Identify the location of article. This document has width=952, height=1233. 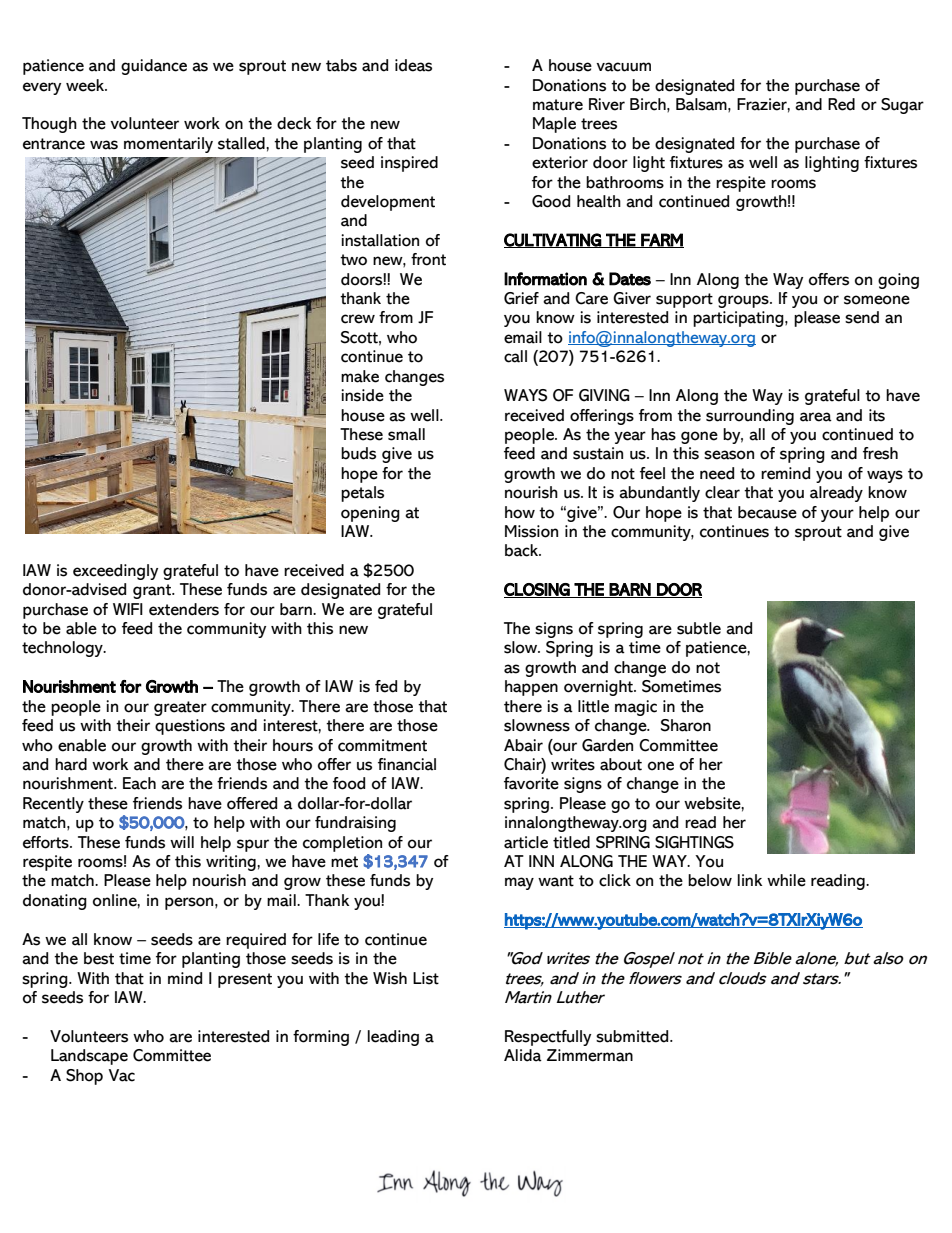
(526, 842).
